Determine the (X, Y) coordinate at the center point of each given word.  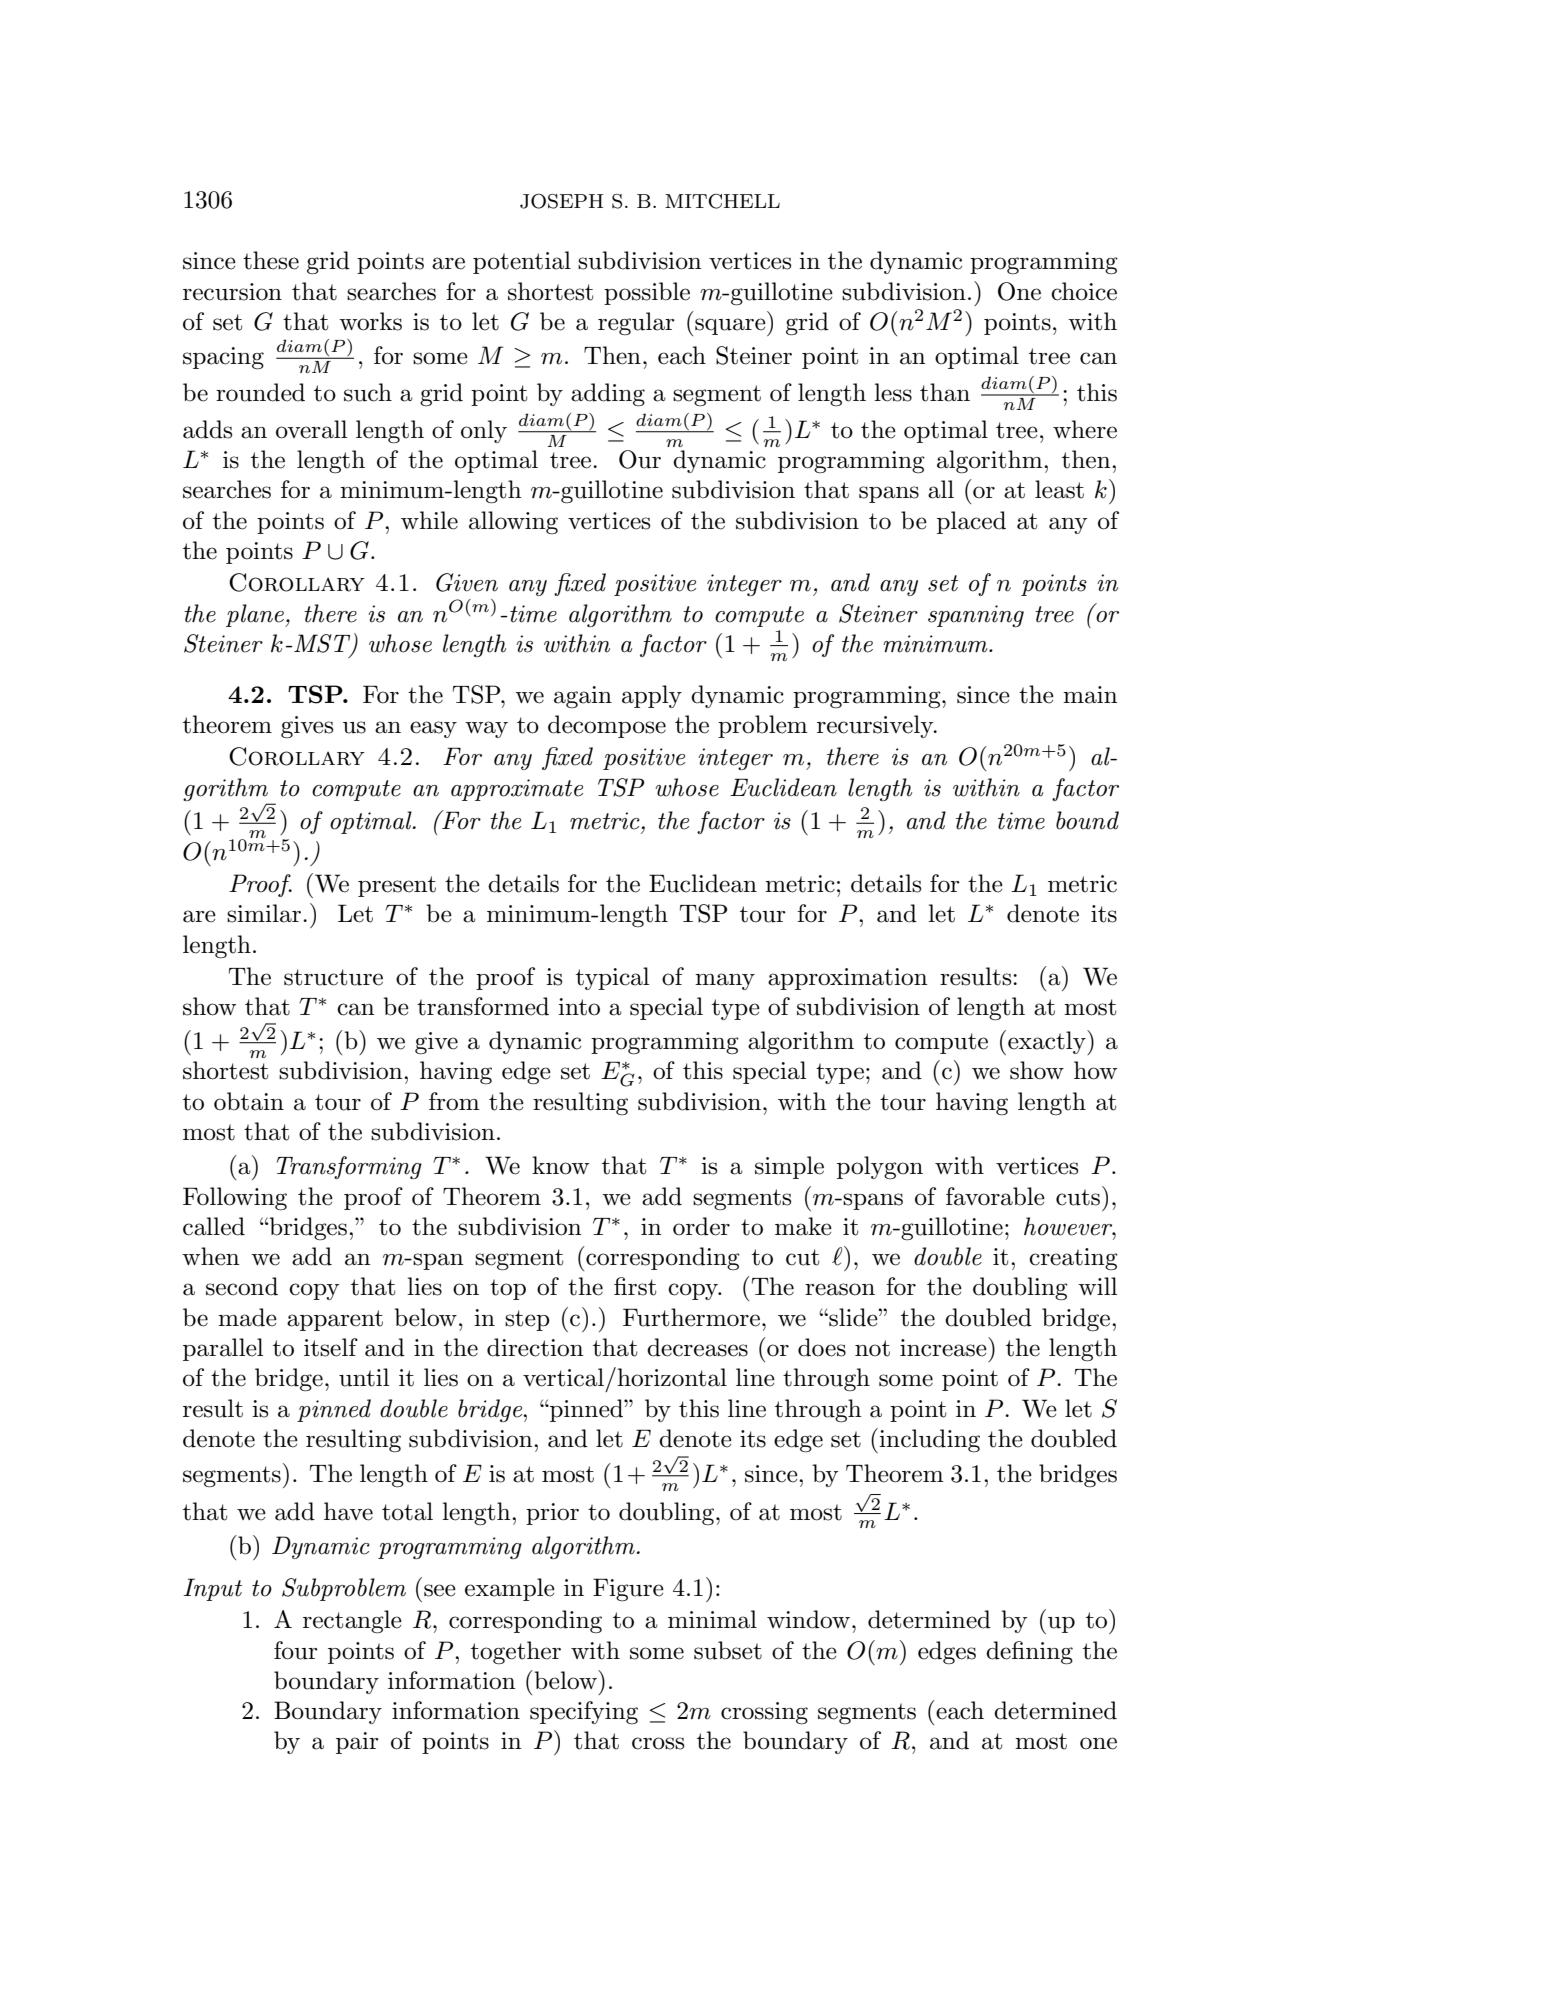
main (1090, 695)
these (271, 260)
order (701, 1226)
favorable (995, 1196)
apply (652, 696)
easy (433, 729)
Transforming (349, 1167)
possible (647, 293)
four (296, 1650)
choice (1084, 291)
